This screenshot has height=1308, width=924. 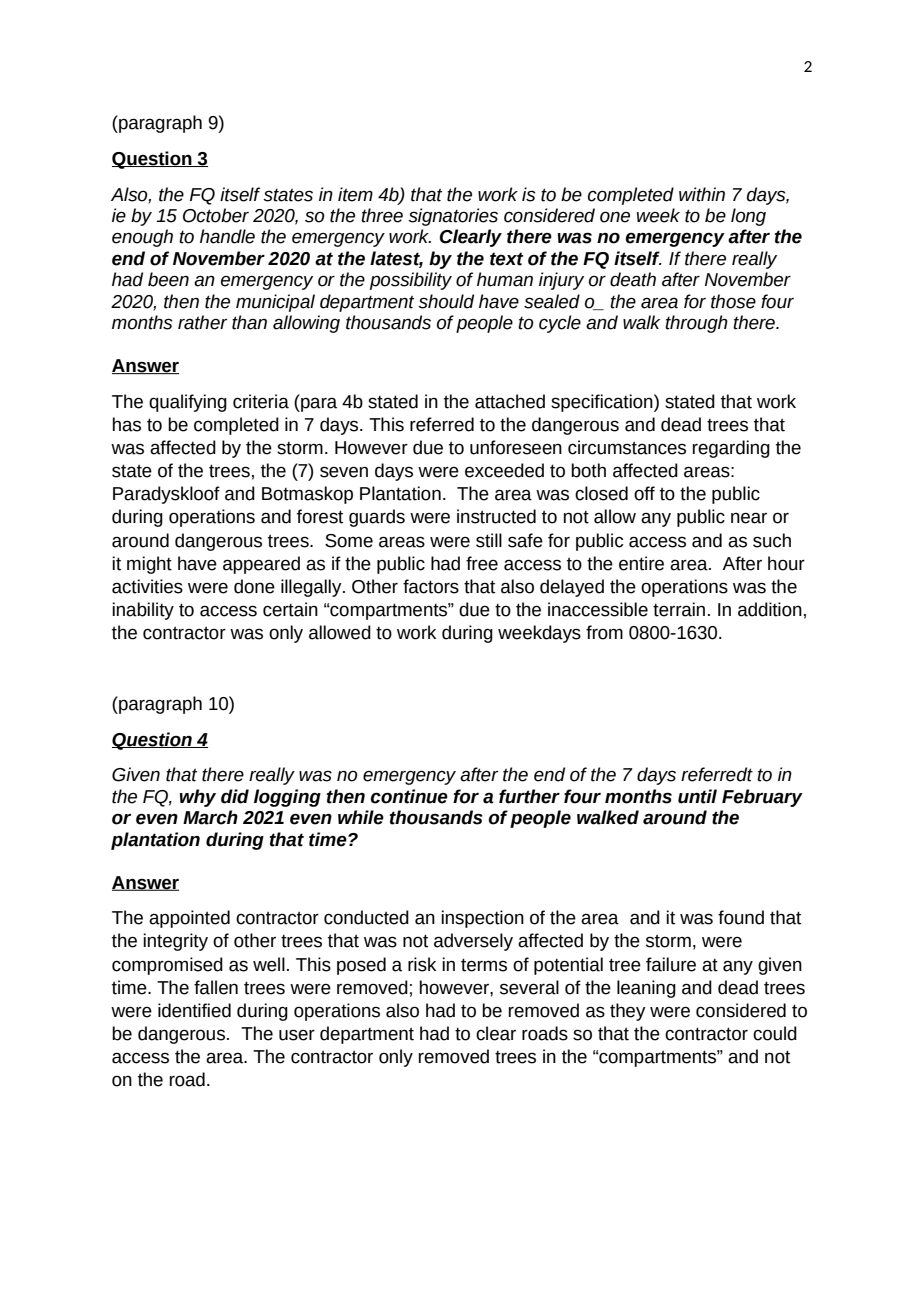 What do you see at coordinates (697, 796) in the screenshot?
I see `until` at bounding box center [697, 796].
